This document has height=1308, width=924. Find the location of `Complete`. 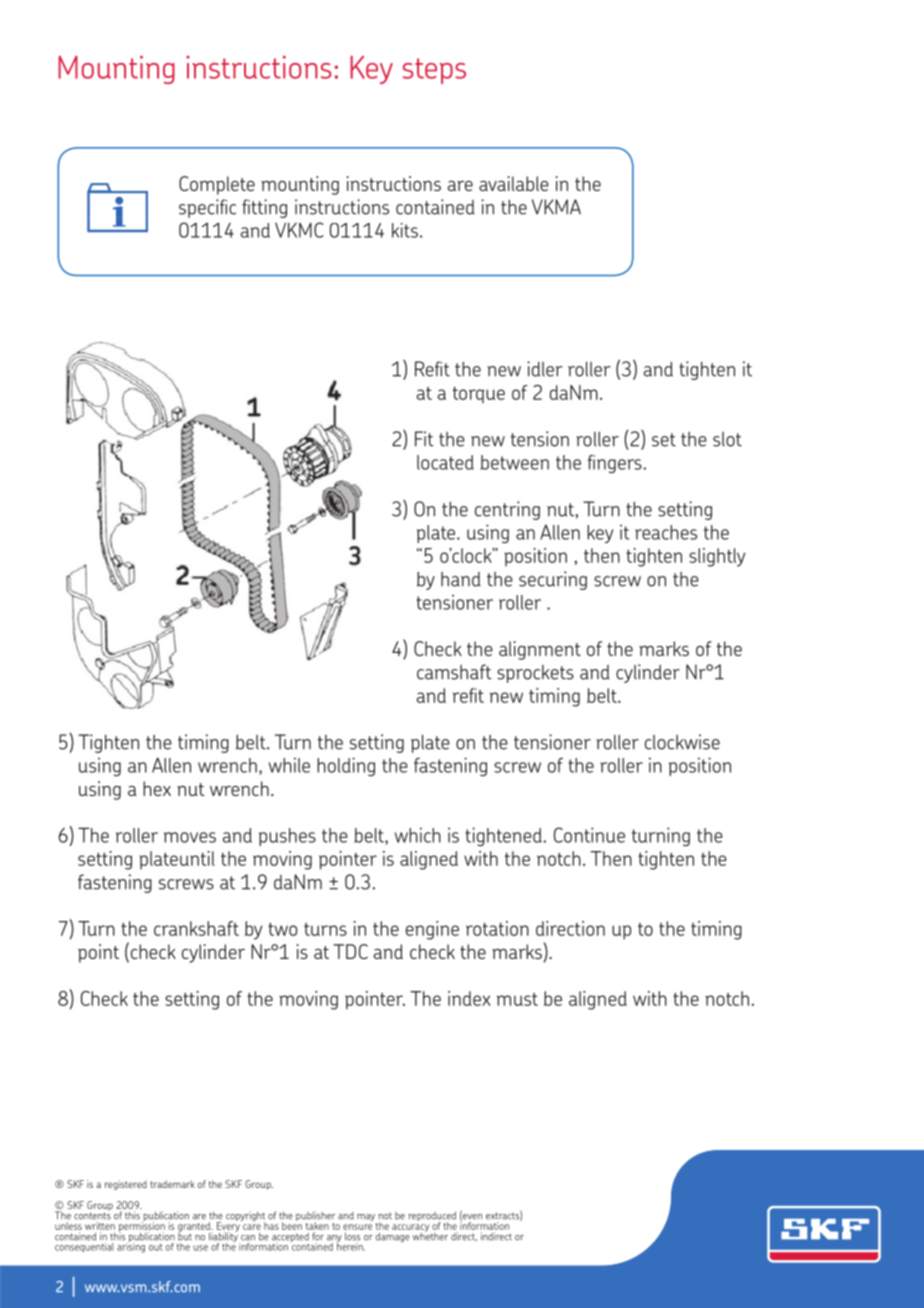

Complete is located at coordinates (217, 185).
